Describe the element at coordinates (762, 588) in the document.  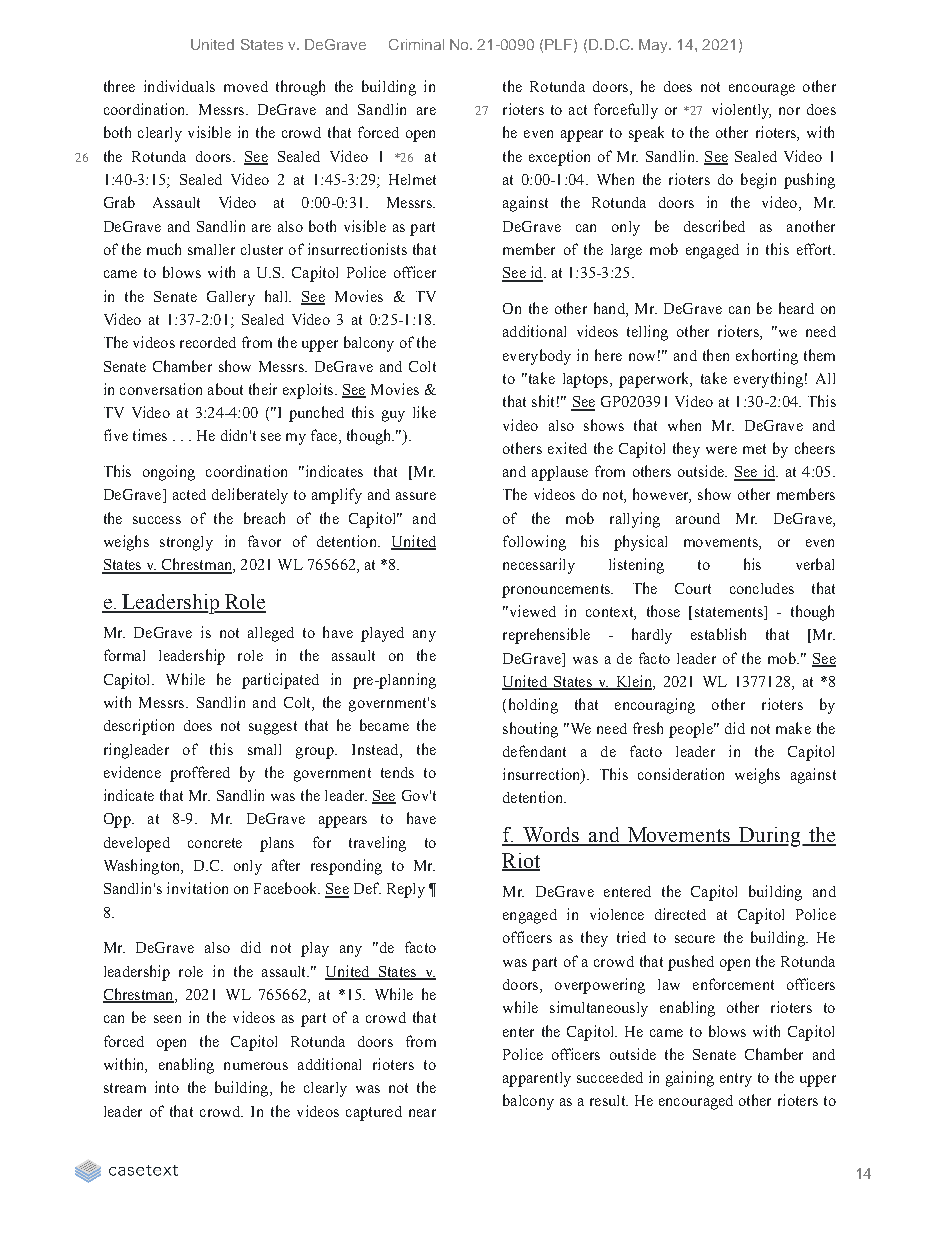
I see `concludes` at that location.
